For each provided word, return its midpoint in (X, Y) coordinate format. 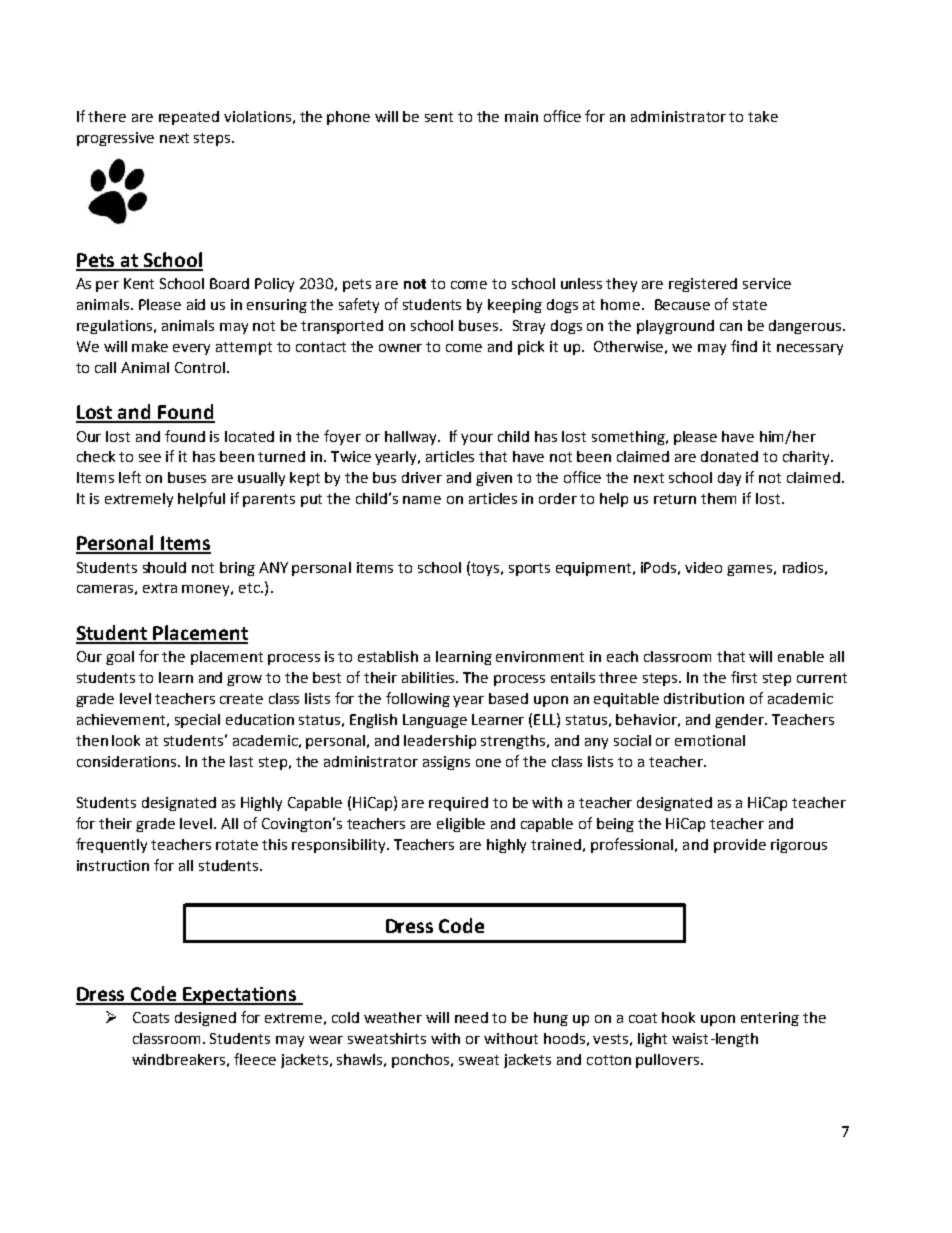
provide (740, 846)
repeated (189, 118)
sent (439, 117)
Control (200, 367)
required (458, 804)
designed (205, 1019)
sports (529, 569)
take (763, 116)
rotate (237, 845)
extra (160, 588)
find (744, 346)
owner (400, 348)
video (703, 567)
